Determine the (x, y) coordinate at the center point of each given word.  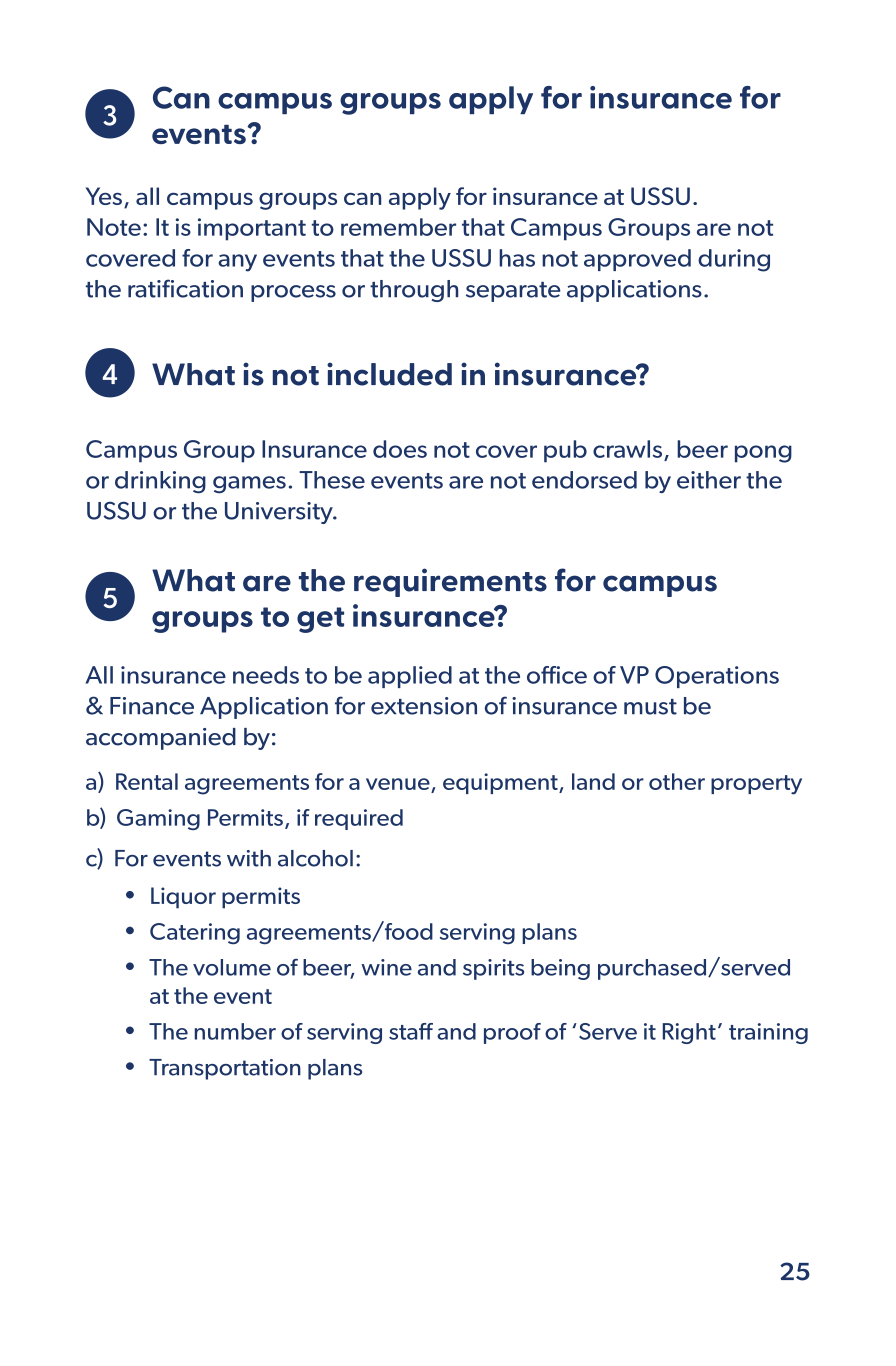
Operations (717, 677)
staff (411, 1031)
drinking (160, 482)
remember (398, 227)
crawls (627, 449)
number (235, 1031)
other (677, 781)
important (252, 229)
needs (266, 675)
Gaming (158, 819)
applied (410, 677)
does (400, 449)
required (359, 819)
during (734, 260)
